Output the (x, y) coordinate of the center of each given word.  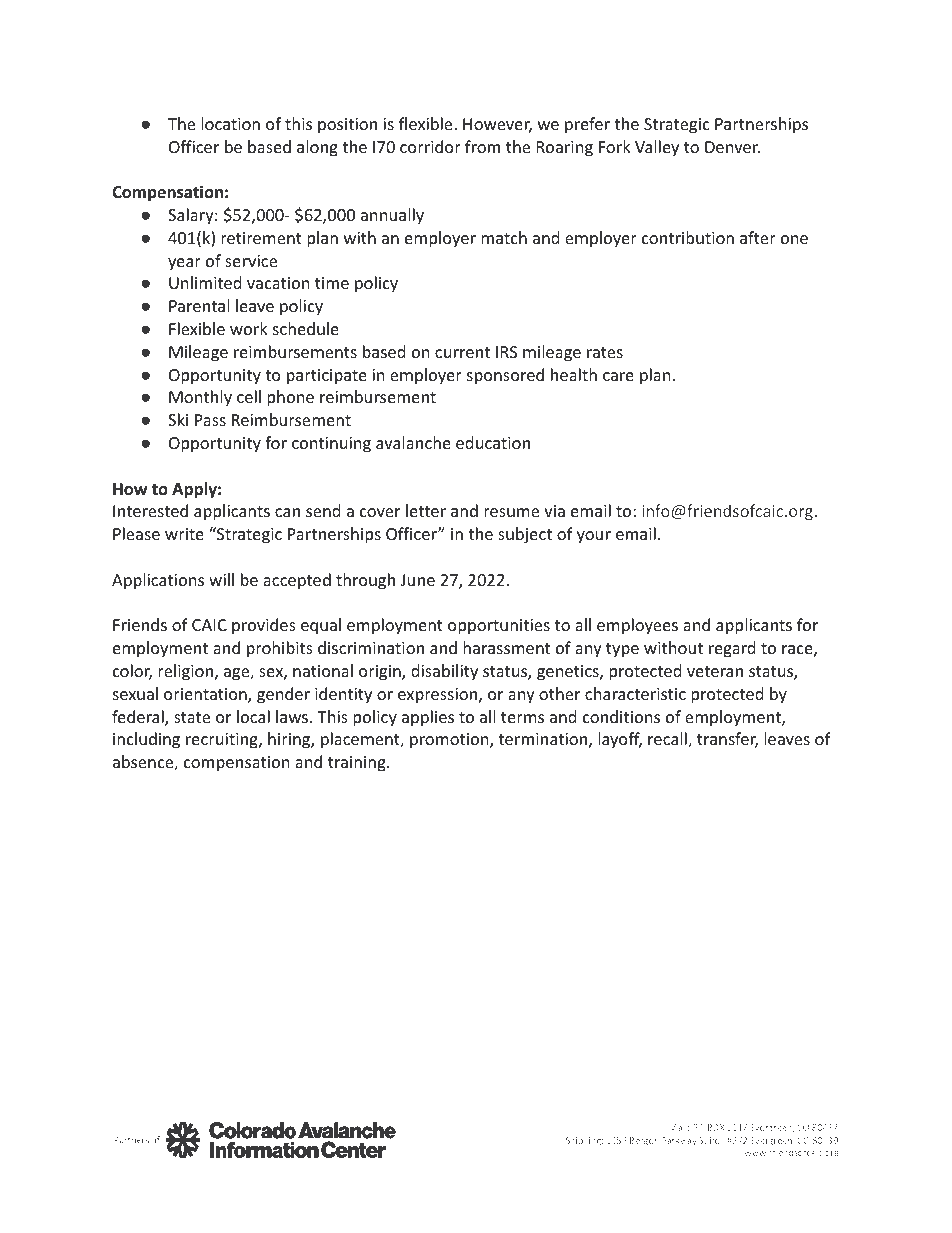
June (418, 580)
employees (637, 626)
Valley (657, 148)
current (462, 352)
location (230, 123)
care (618, 376)
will (221, 579)
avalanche (413, 442)
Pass (210, 420)
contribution (688, 237)
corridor (430, 146)
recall (668, 740)
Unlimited (205, 282)
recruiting (223, 741)
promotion (450, 741)
